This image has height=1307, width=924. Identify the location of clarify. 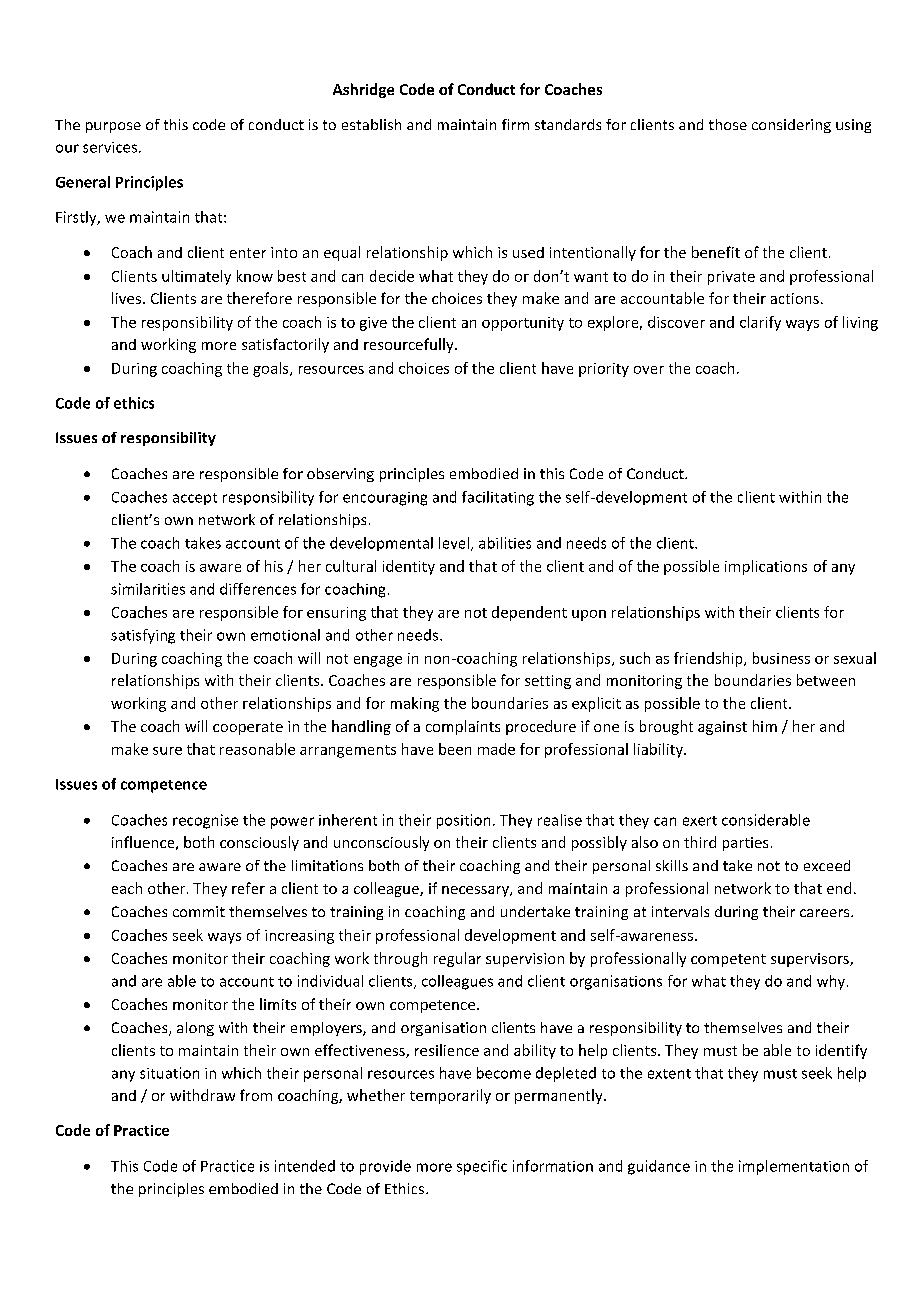
(760, 323).
